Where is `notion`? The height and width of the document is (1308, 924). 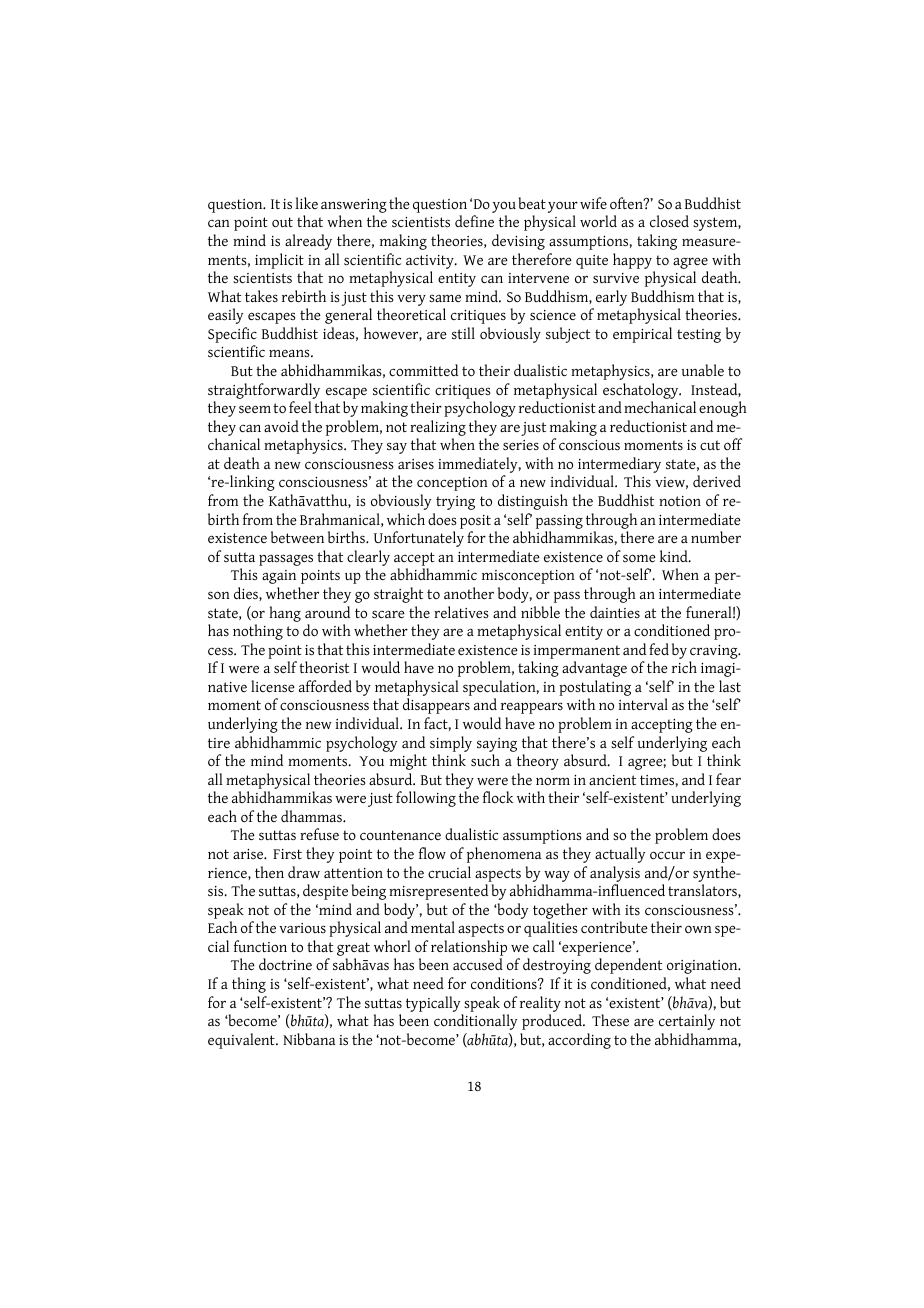 notion is located at coordinates (680, 501).
